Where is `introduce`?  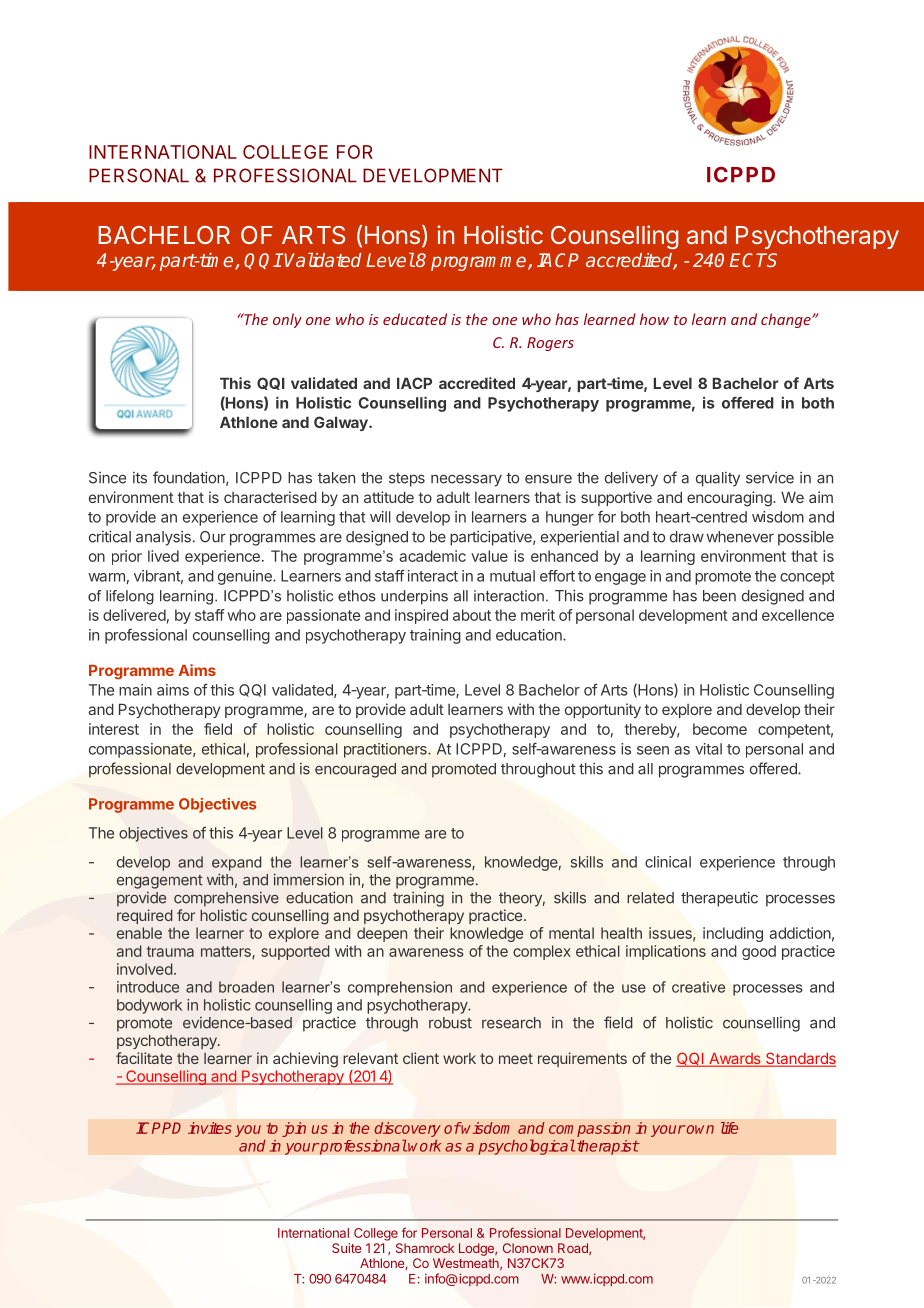 introduce is located at coordinates (148, 987).
